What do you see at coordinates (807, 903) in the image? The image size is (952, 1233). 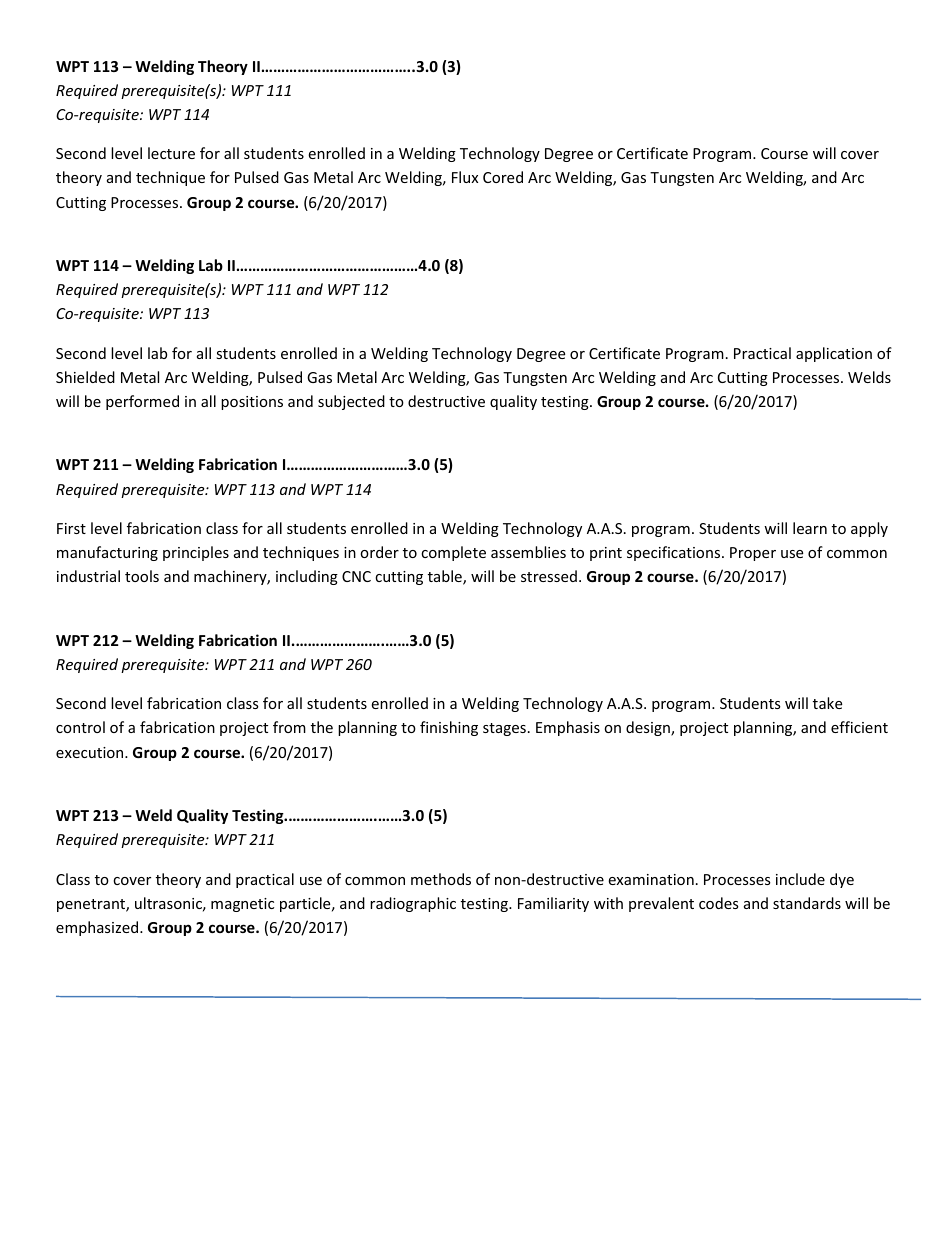 I see `standards` at bounding box center [807, 903].
